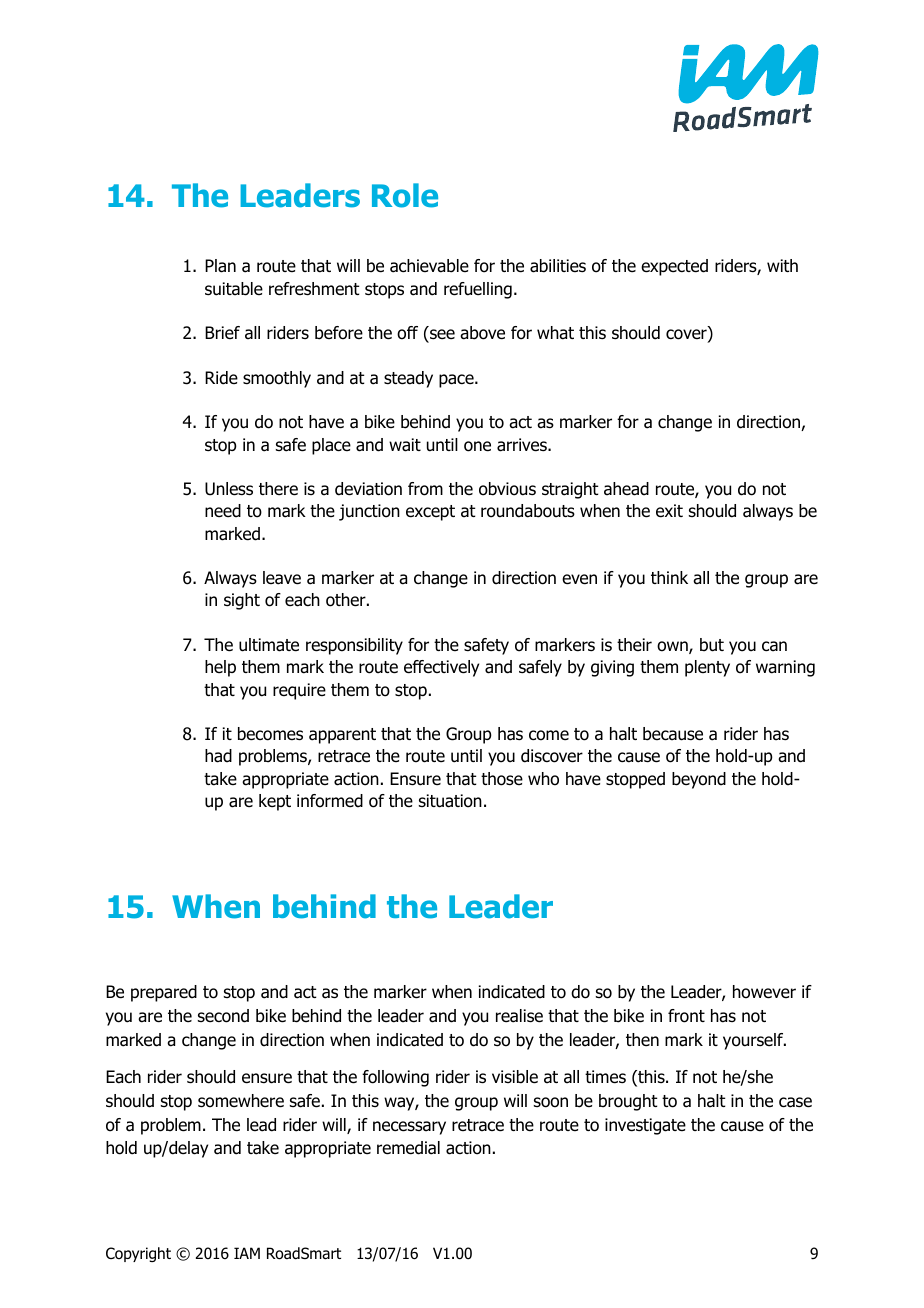  Describe the element at coordinates (441, 668) in the page. I see `effectively` at that location.
